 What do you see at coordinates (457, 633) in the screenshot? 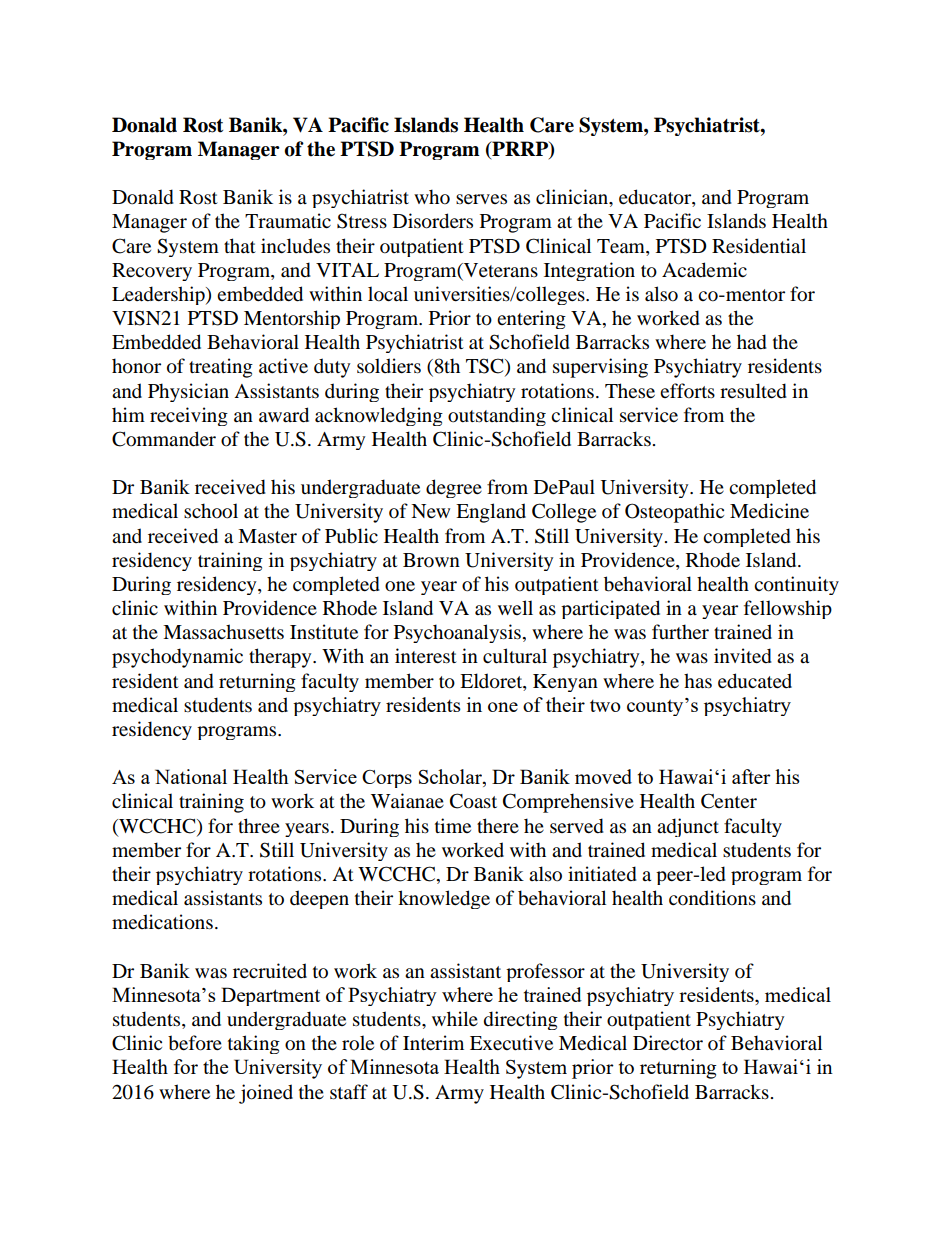
I see `Psychoanalysis` at bounding box center [457, 633].
